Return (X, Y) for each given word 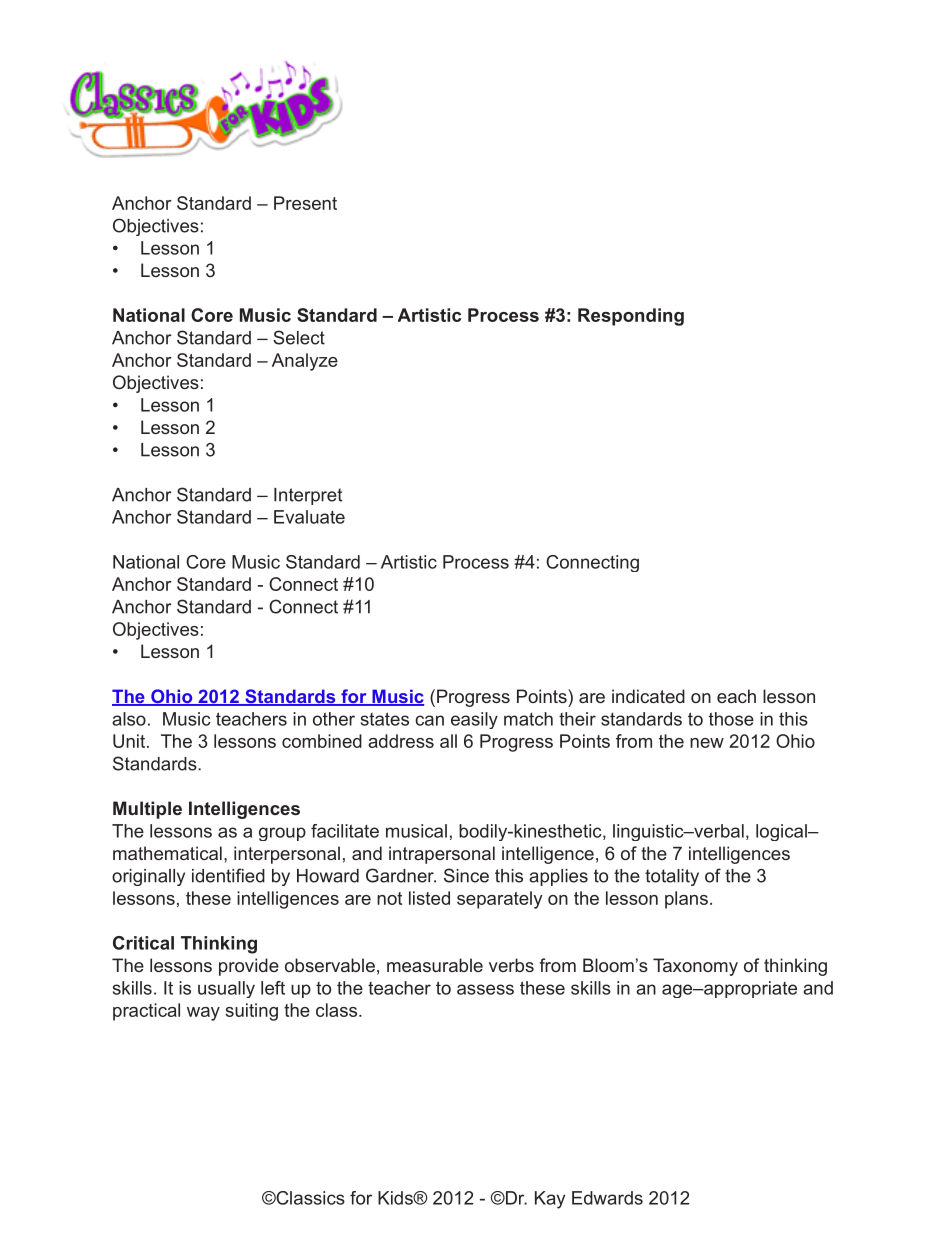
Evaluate (309, 517)
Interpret (308, 496)
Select (299, 337)
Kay (550, 1200)
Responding (631, 317)
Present (305, 203)
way (203, 1014)
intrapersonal (442, 855)
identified (228, 875)
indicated (648, 696)
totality (672, 877)
